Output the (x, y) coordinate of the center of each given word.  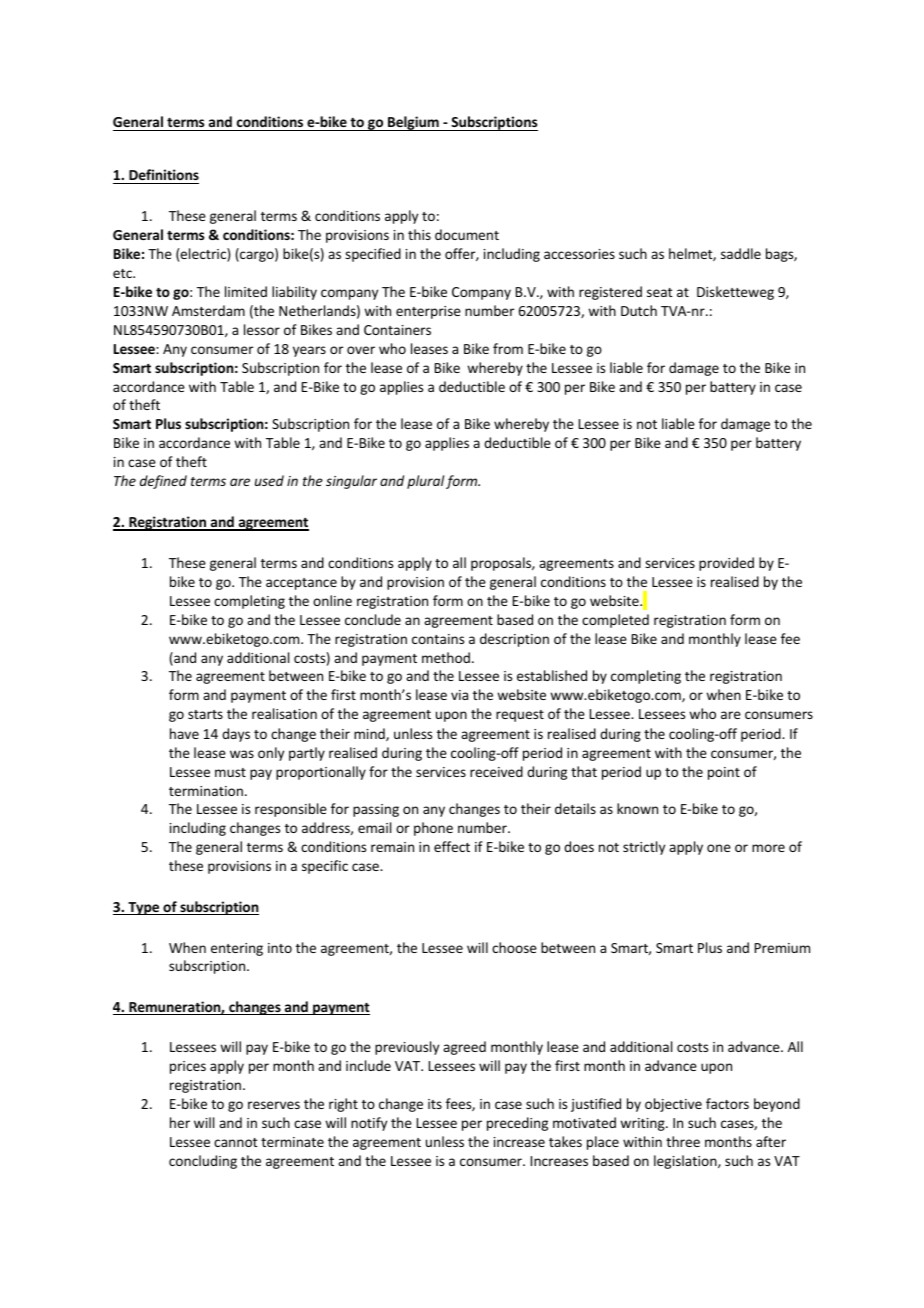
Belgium (413, 123)
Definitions (163, 176)
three (683, 1141)
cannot (236, 1142)
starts (205, 714)
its (435, 1104)
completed (615, 621)
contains (438, 639)
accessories (579, 254)
